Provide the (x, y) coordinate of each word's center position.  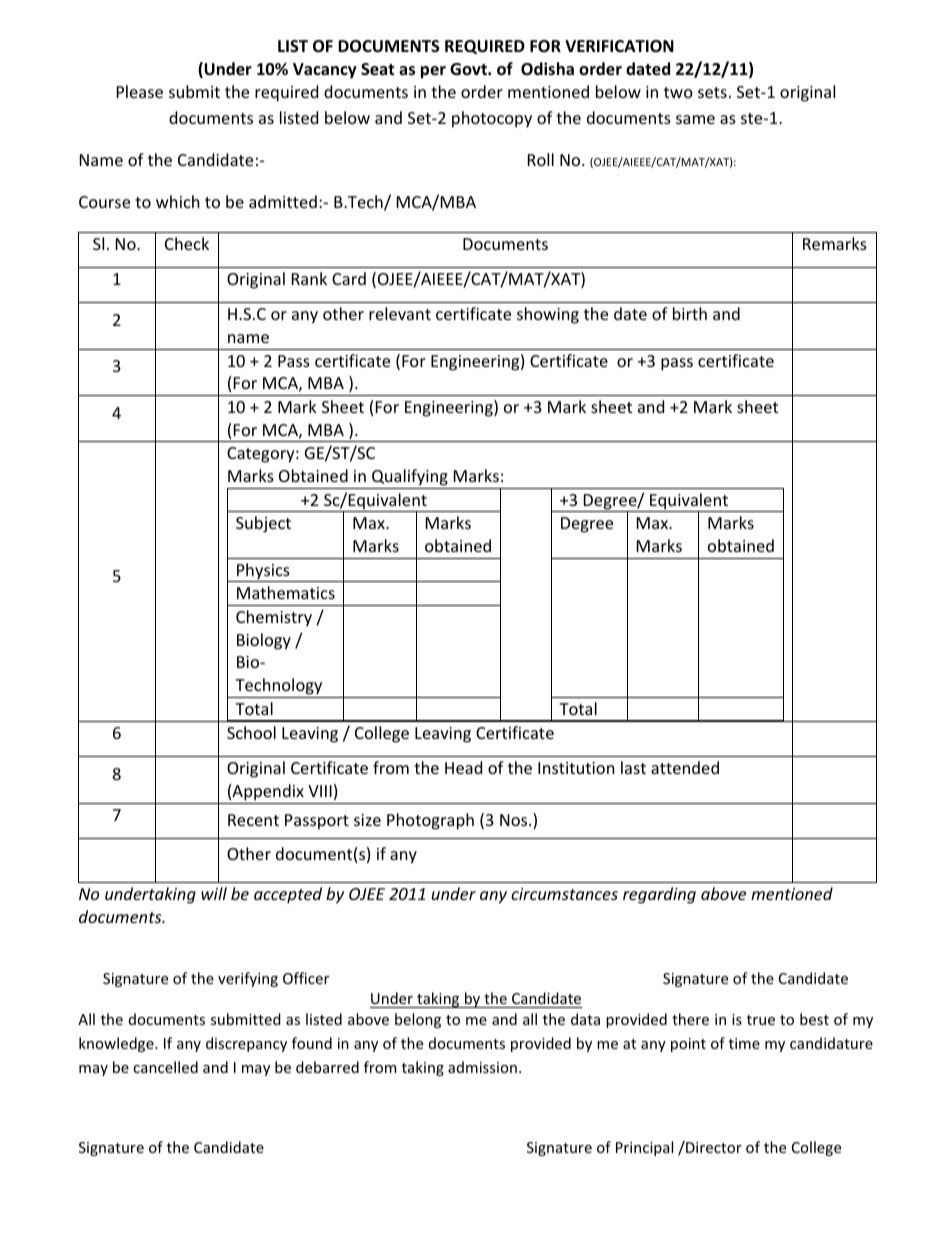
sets (712, 92)
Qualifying (410, 477)
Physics (263, 572)
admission (482, 1067)
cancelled (165, 1067)
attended (685, 767)
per (433, 72)
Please (140, 91)
